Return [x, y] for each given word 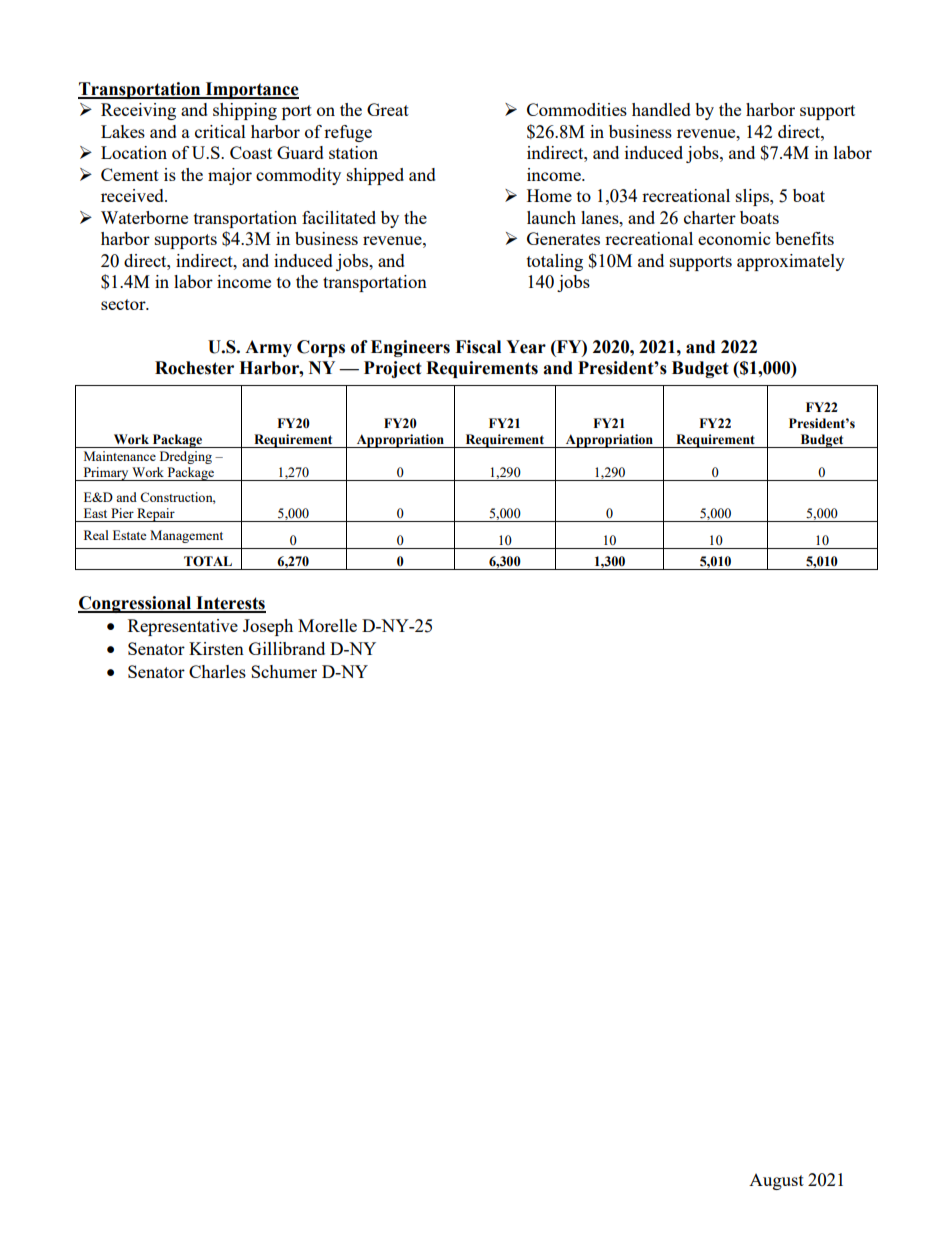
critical [220, 131]
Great [388, 109]
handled [661, 109]
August [776, 1182]
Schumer [284, 671]
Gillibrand [287, 648]
